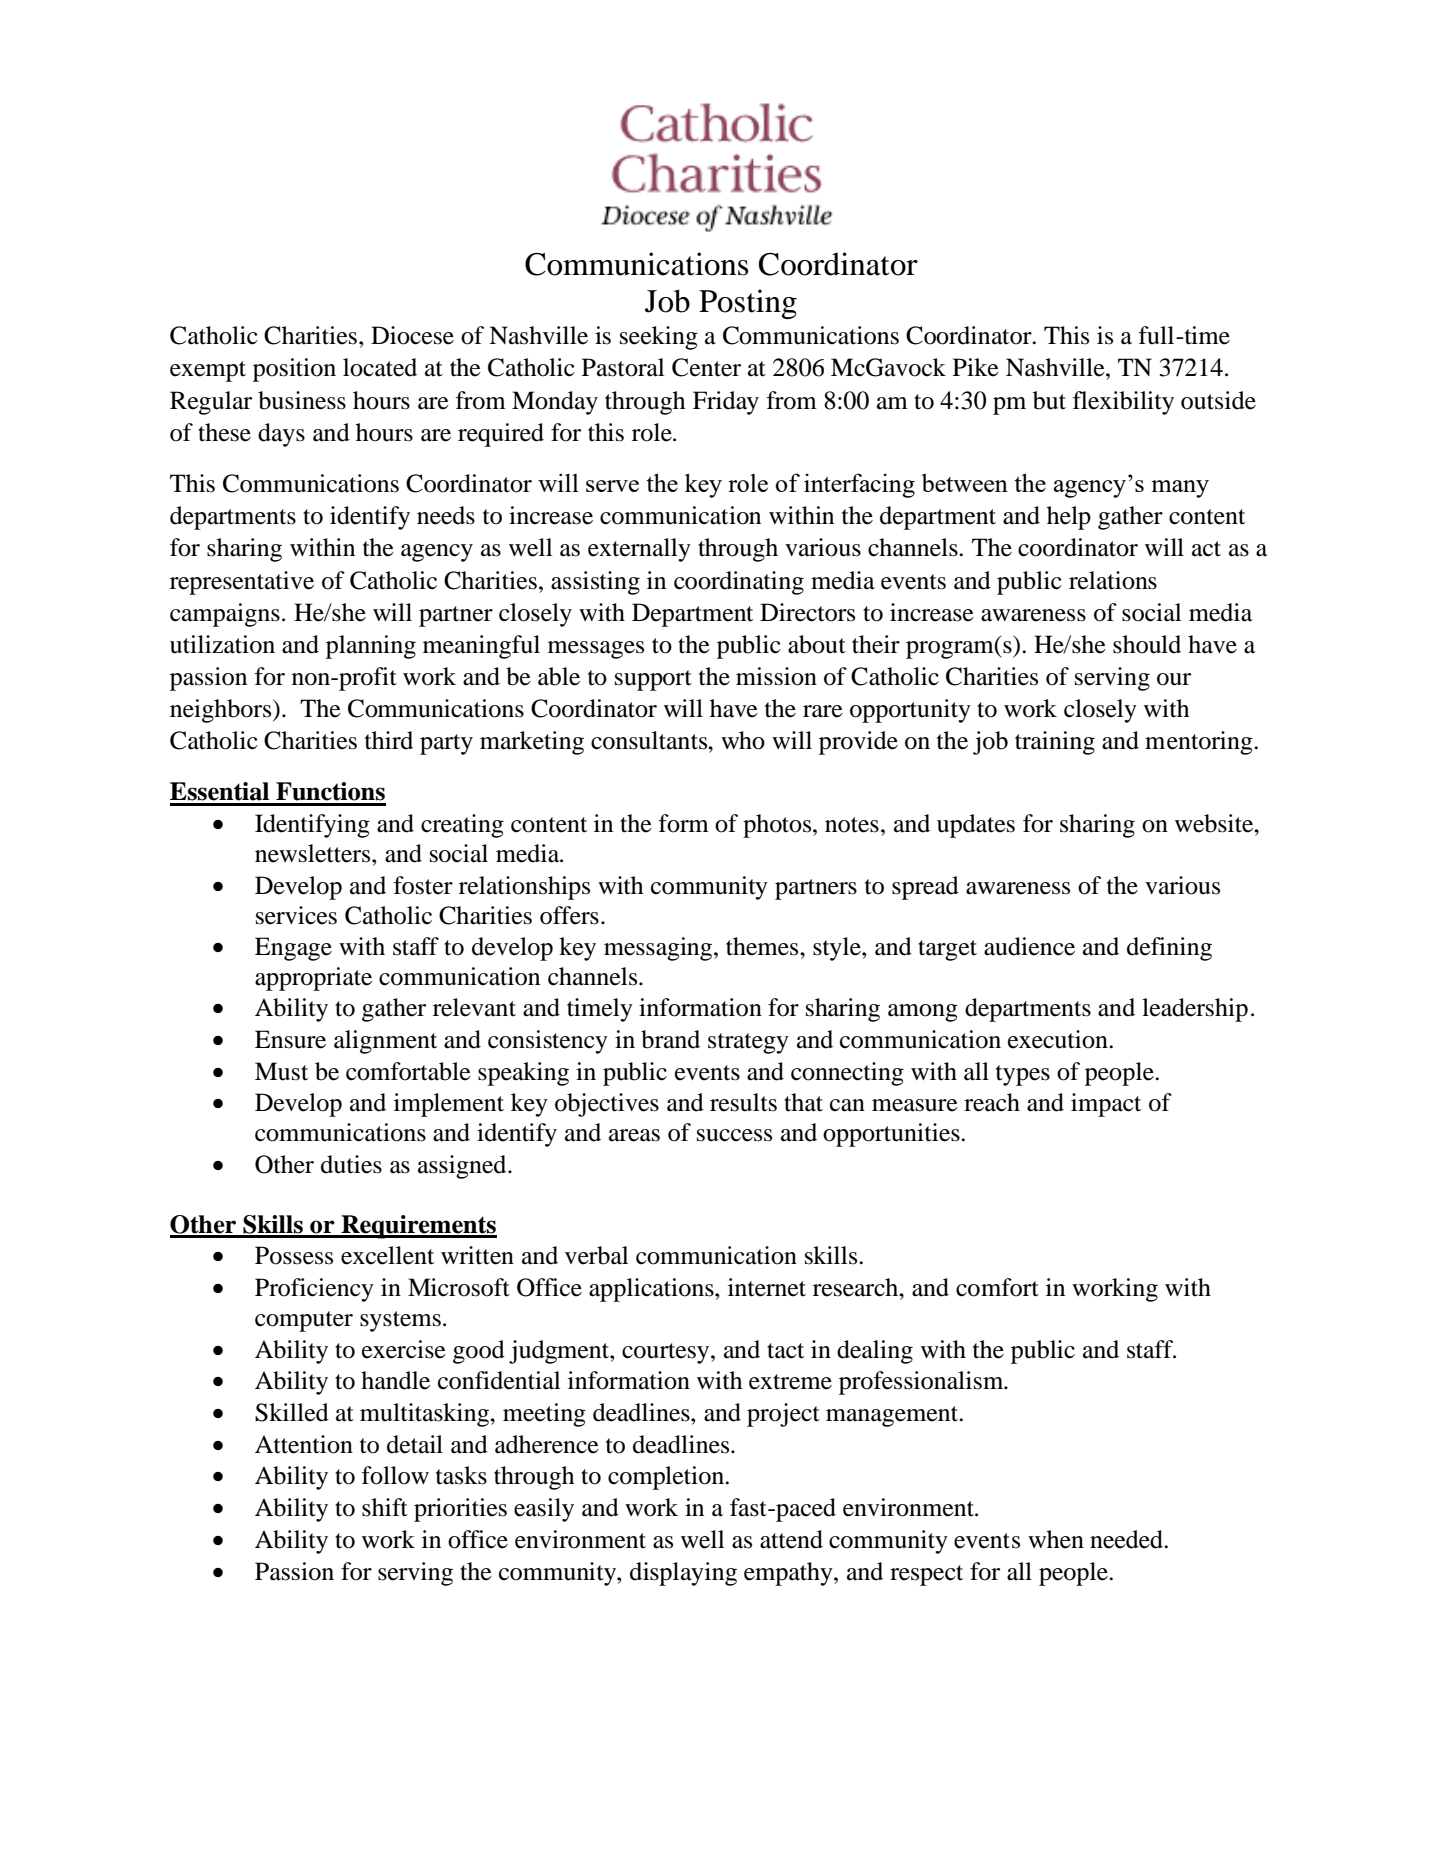  Describe the element at coordinates (1123, 403) in the page. I see `flexibility` at that location.
